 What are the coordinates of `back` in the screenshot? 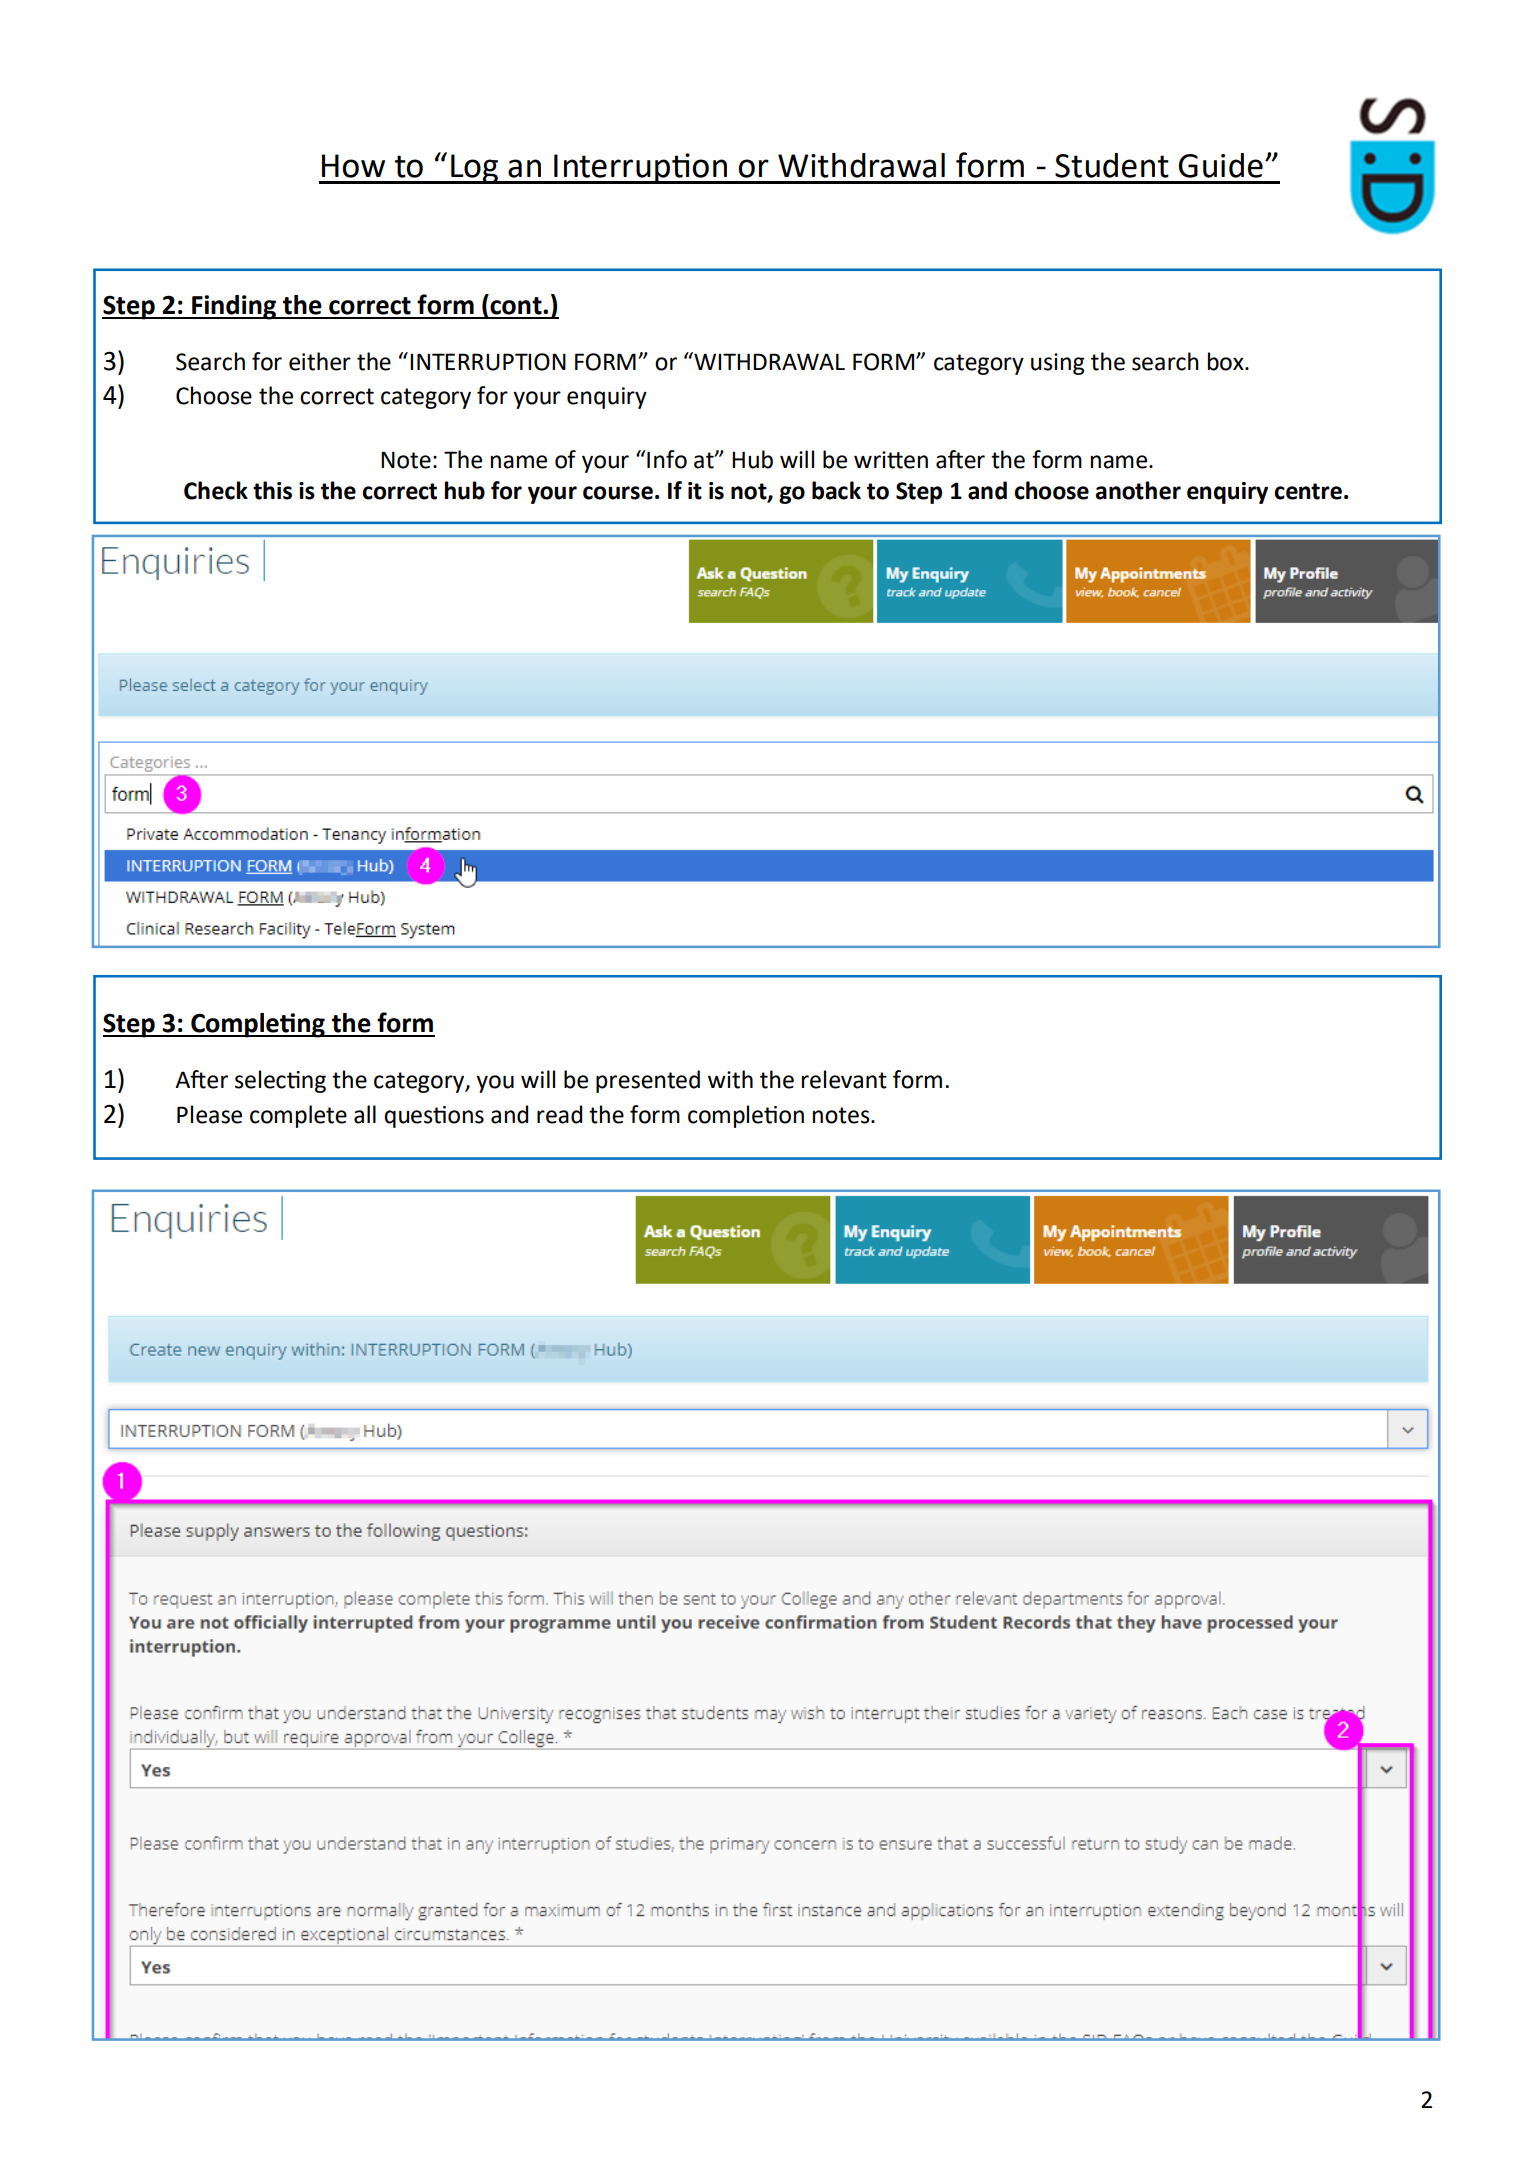 It's located at (836, 490).
